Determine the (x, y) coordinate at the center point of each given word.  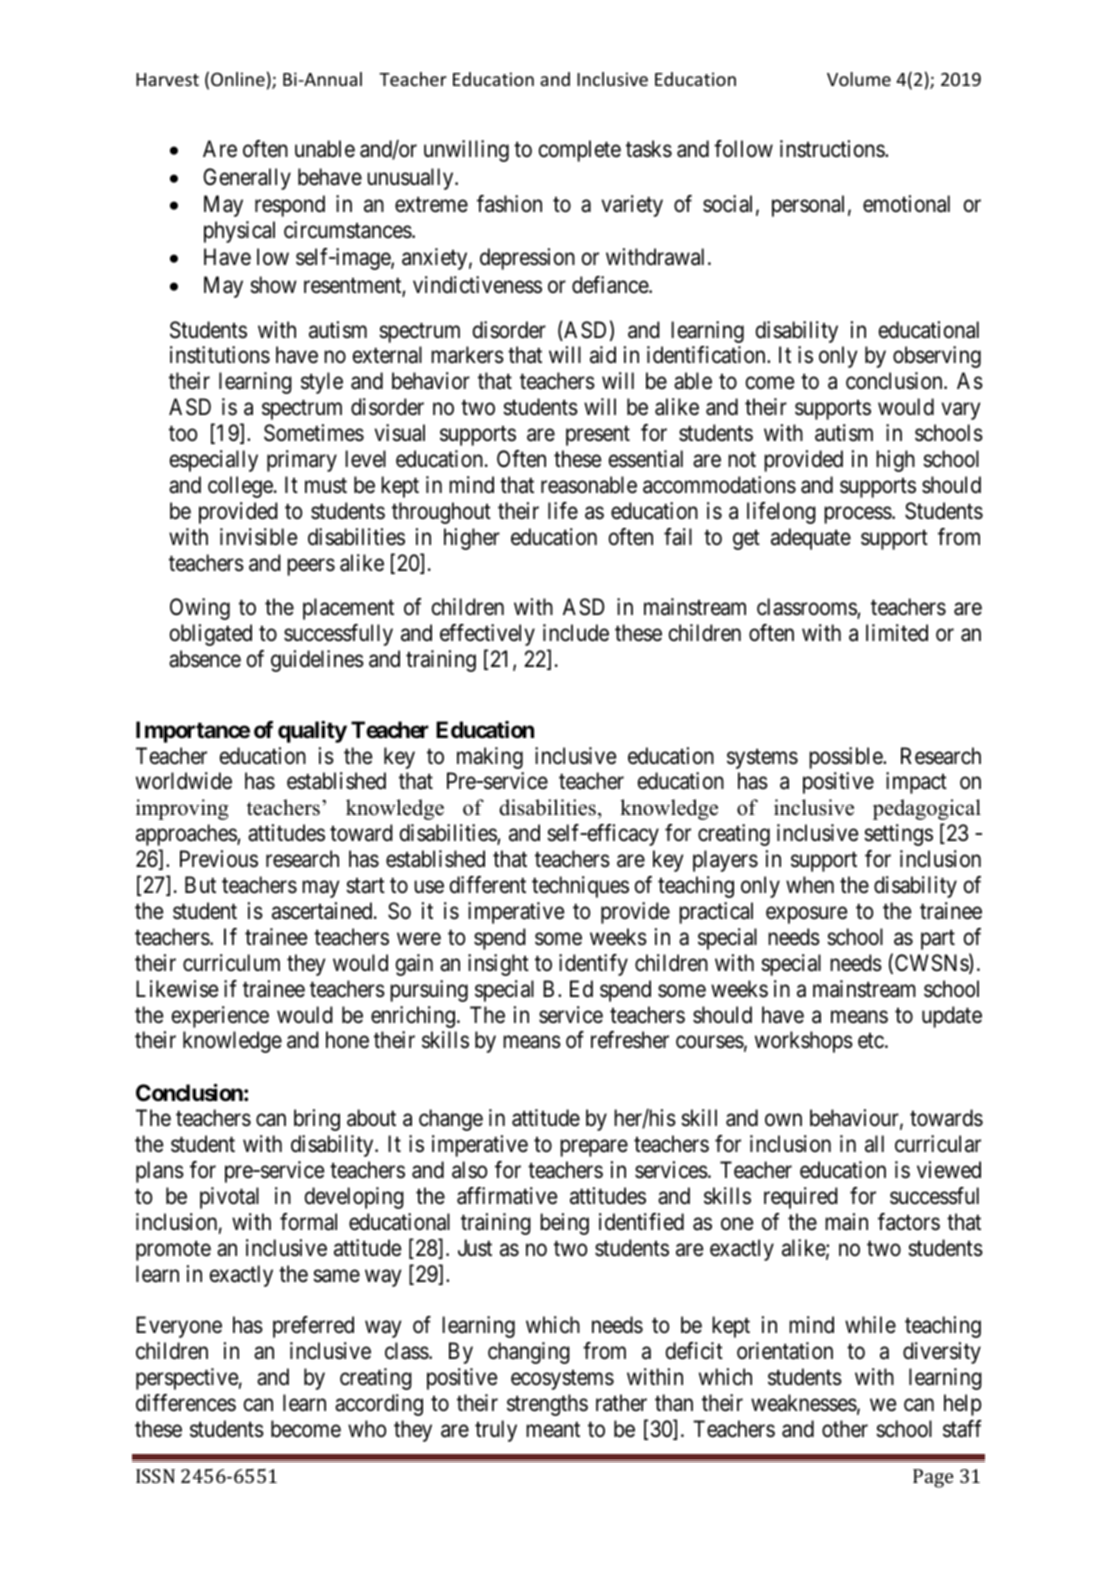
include (576, 633)
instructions (833, 149)
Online (238, 79)
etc (871, 1041)
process (858, 515)
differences (186, 1403)
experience (220, 1017)
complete (580, 151)
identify (593, 965)
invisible (258, 537)
